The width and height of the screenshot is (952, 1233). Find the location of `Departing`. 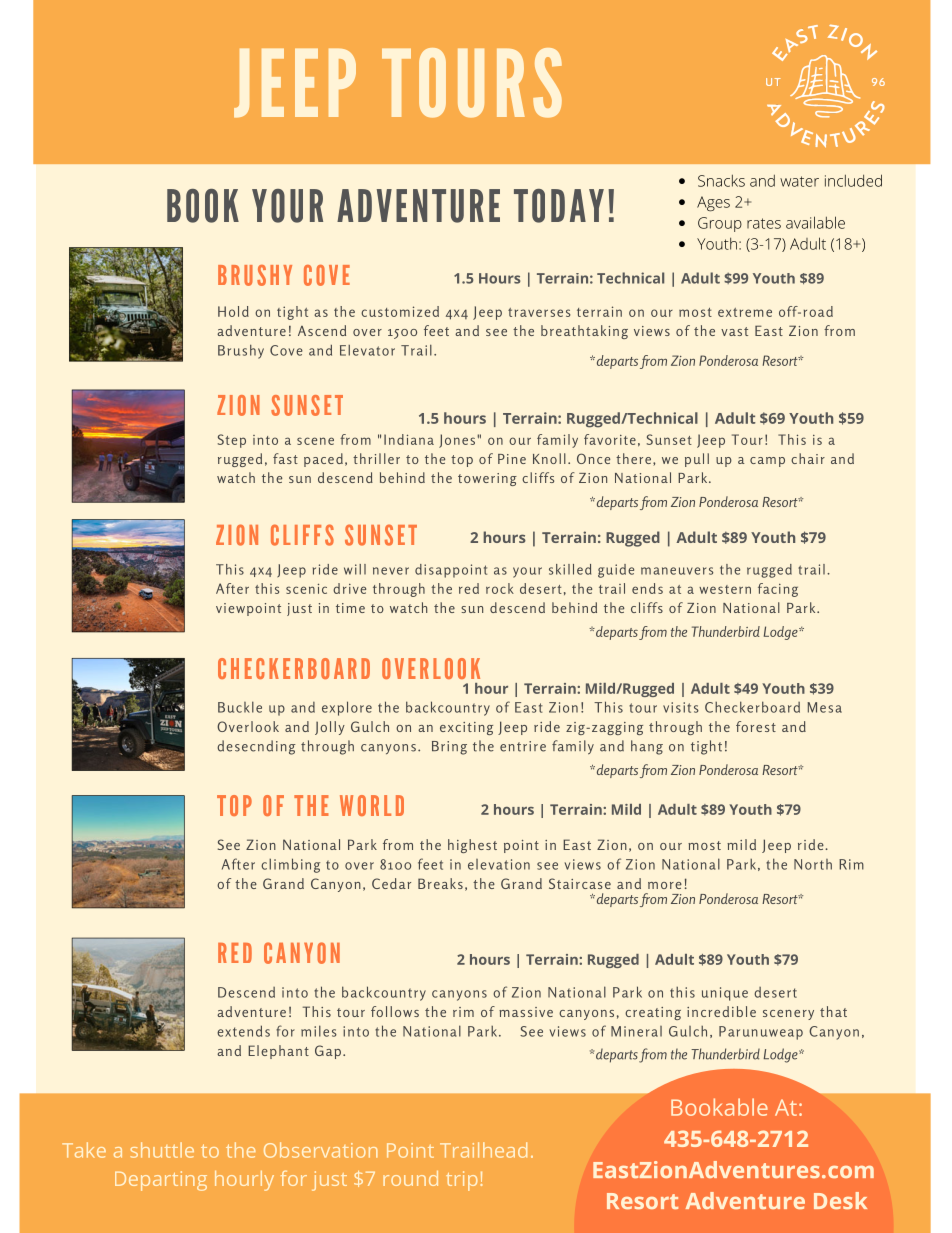

Departing is located at coordinates (161, 1181).
